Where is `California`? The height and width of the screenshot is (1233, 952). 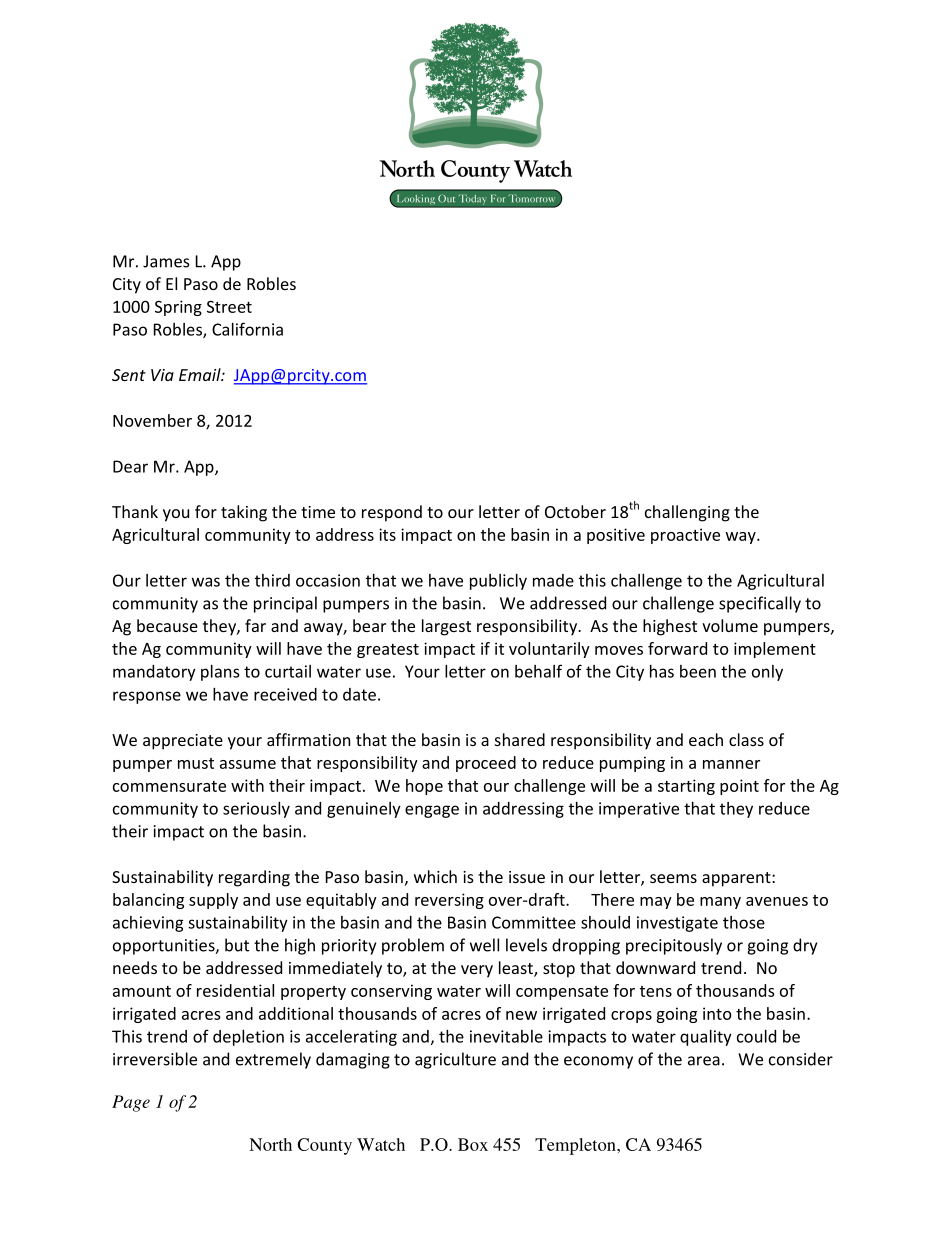
California is located at coordinates (247, 329).
